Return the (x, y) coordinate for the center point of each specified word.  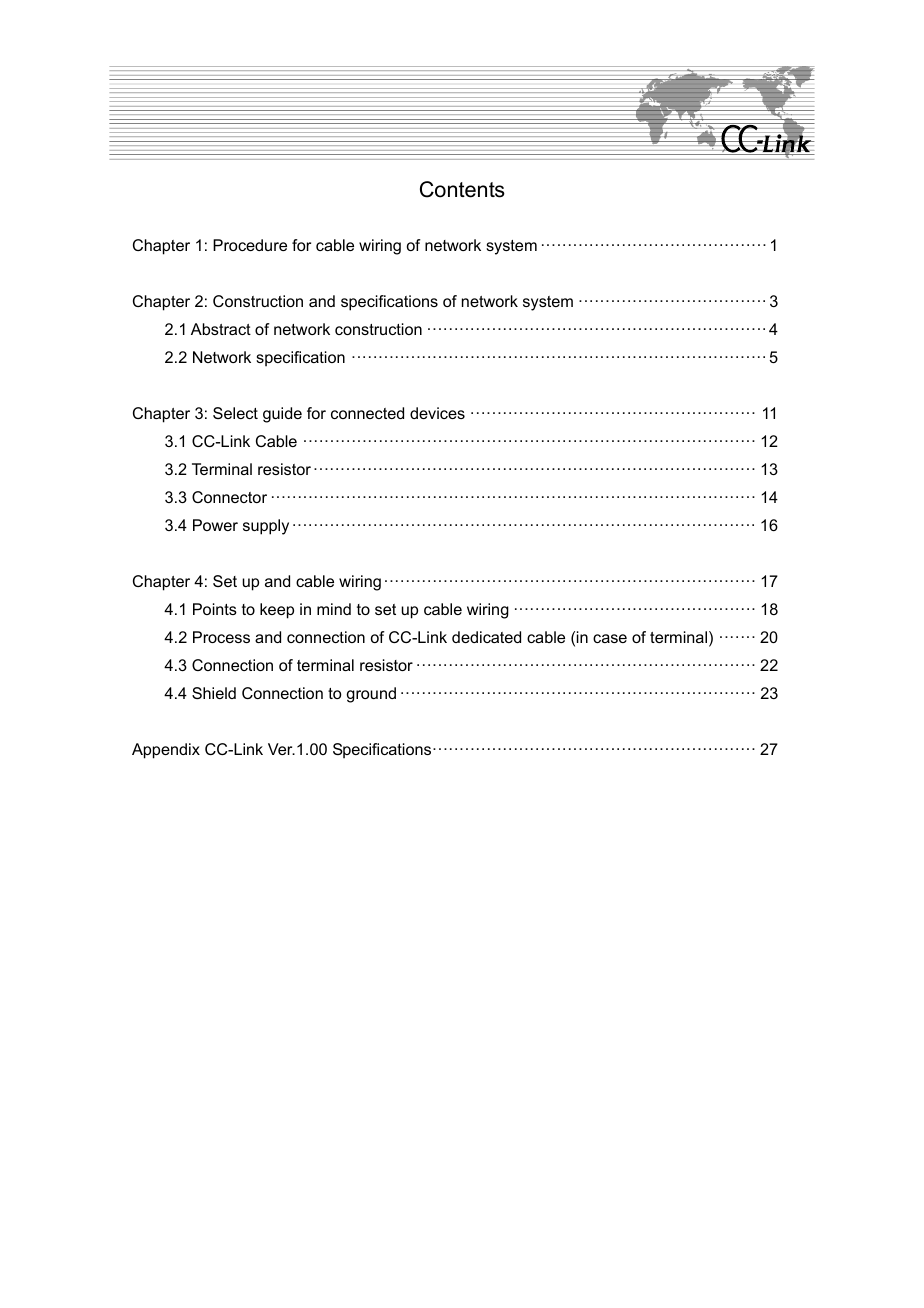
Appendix (166, 751)
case (610, 638)
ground (371, 695)
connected (367, 413)
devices (437, 413)
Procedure (250, 245)
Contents (462, 189)
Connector (229, 497)
